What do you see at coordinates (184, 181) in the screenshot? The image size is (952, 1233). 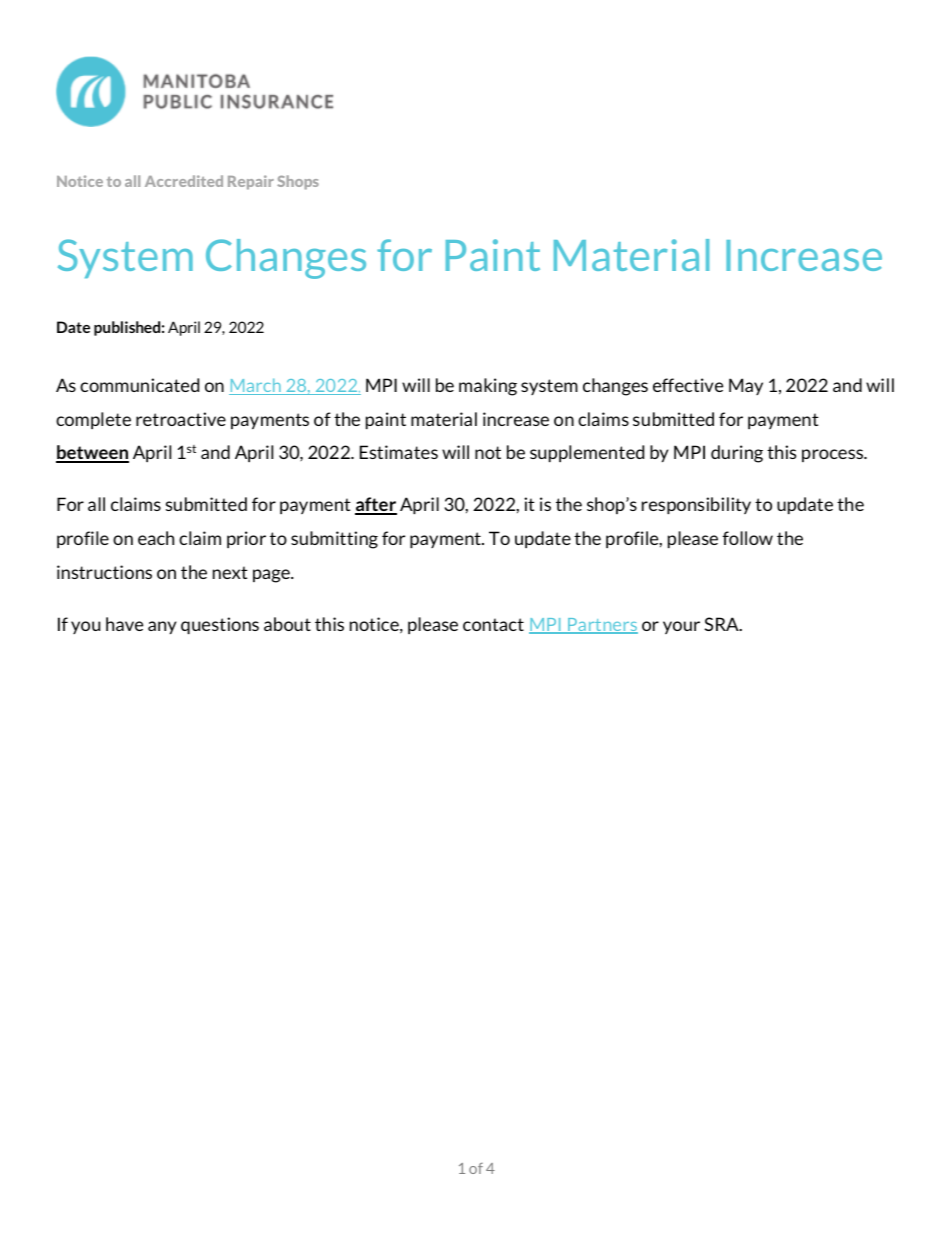 I see `Accredited` at bounding box center [184, 181].
